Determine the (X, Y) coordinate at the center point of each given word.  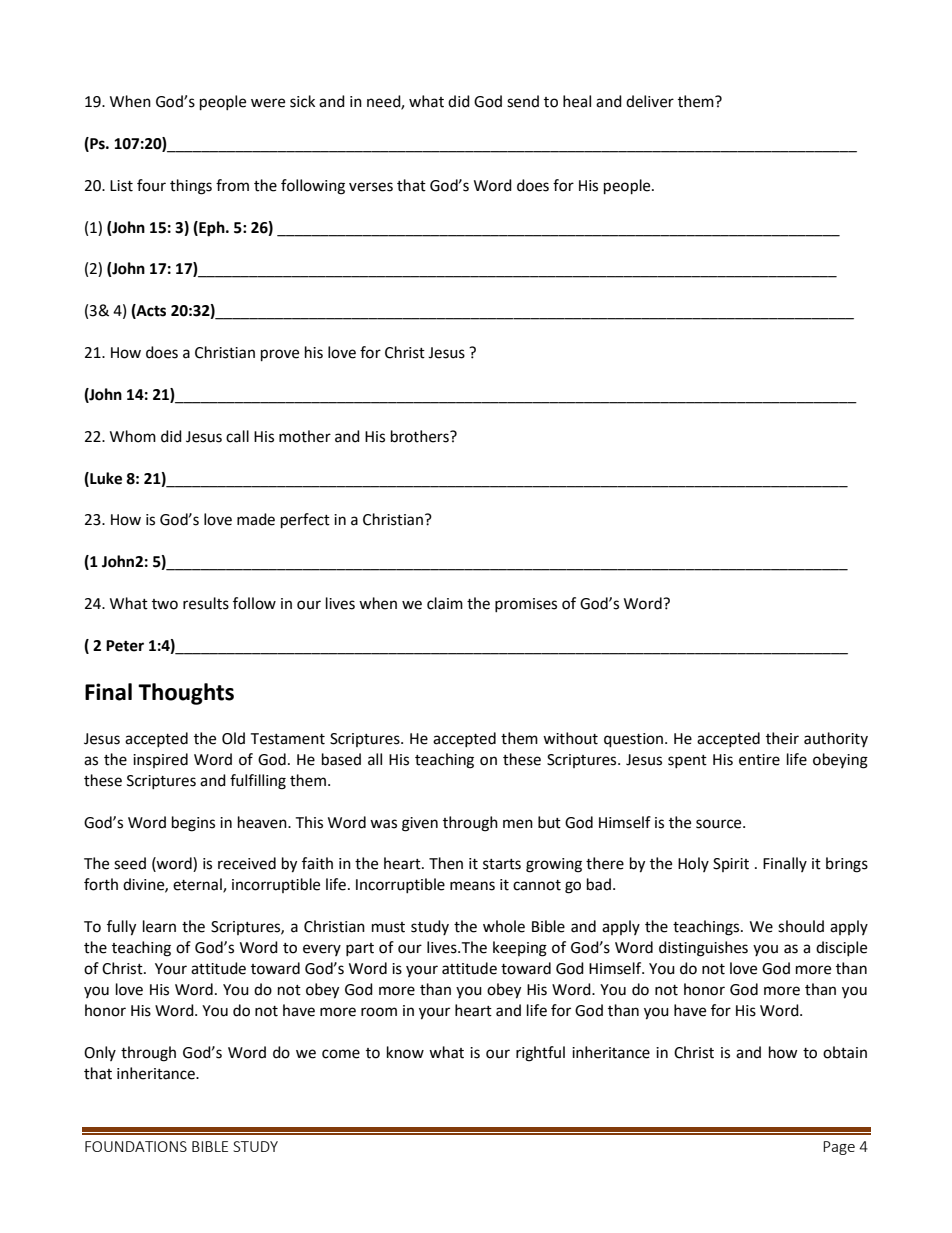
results (206, 603)
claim (445, 603)
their (782, 738)
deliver (650, 101)
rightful (540, 1054)
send (523, 101)
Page (839, 1148)
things (191, 187)
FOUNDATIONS (136, 1146)
